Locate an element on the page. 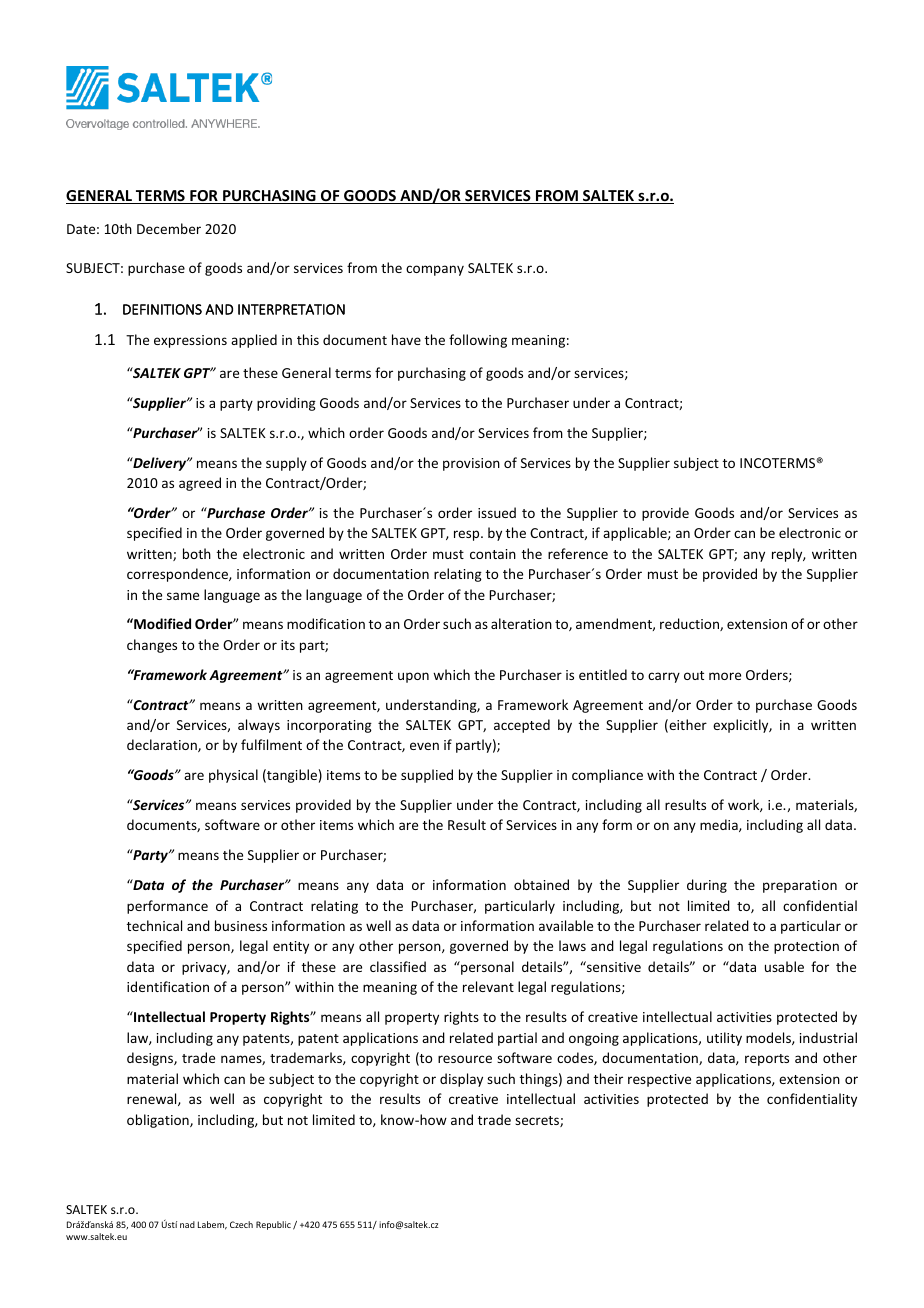  December is located at coordinates (169, 228).
